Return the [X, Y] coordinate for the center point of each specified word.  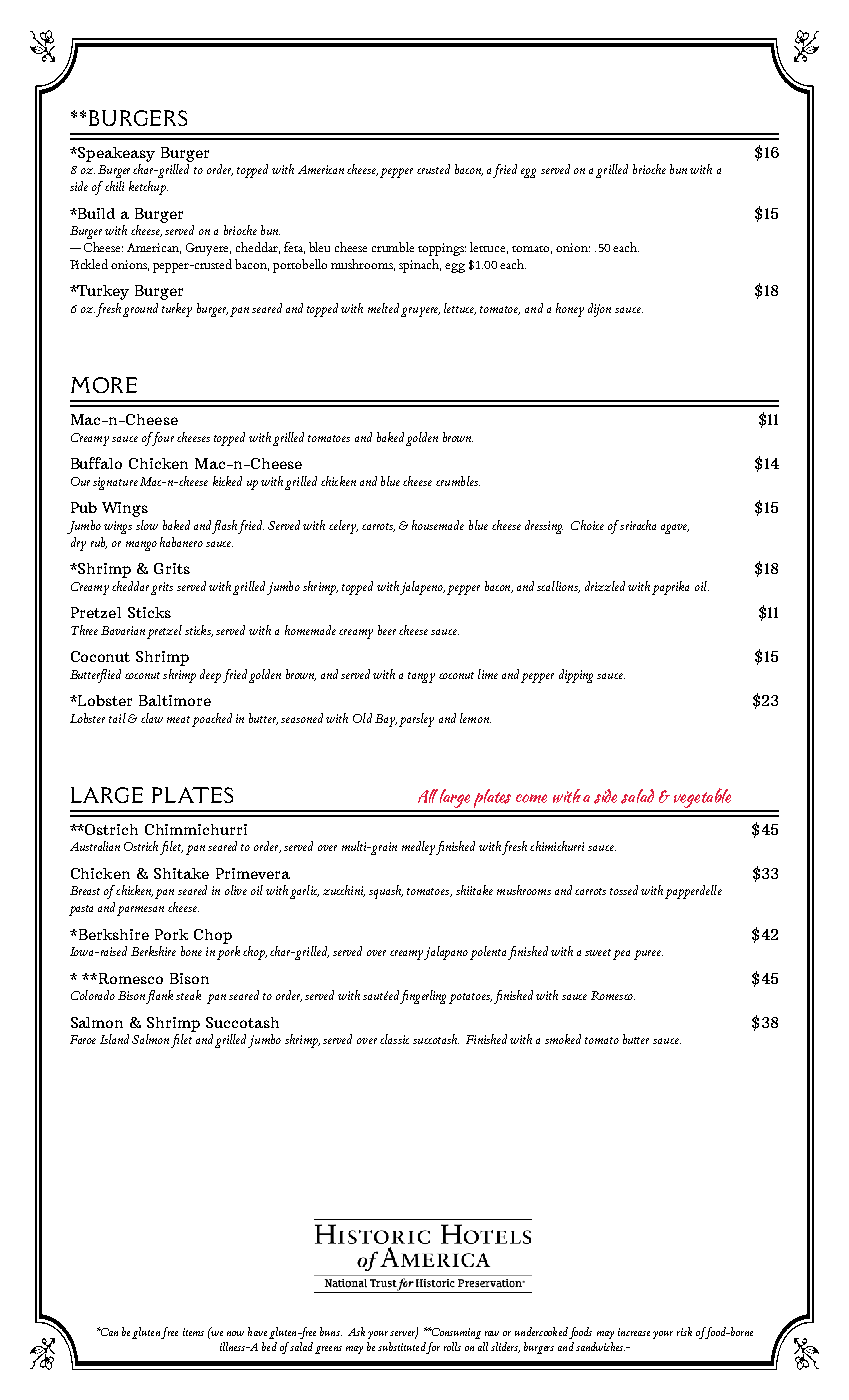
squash [386, 892]
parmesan [140, 911]
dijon [599, 310]
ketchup [148, 188]
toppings [442, 249]
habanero [181, 542]
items [193, 1332]
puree [648, 955]
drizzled [605, 586]
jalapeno [422, 588]
